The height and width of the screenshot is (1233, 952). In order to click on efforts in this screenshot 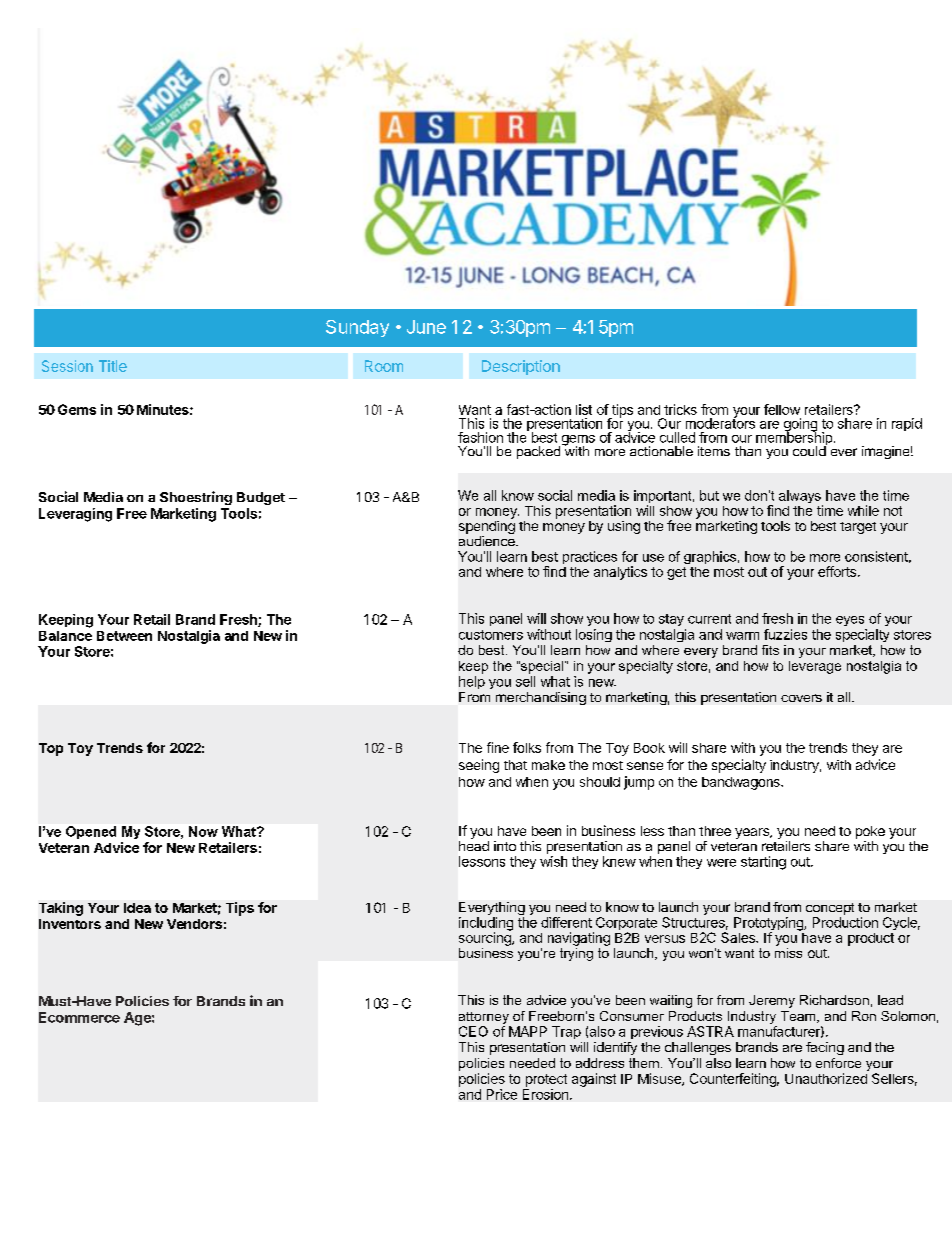, I will do `click(837, 571)`.
